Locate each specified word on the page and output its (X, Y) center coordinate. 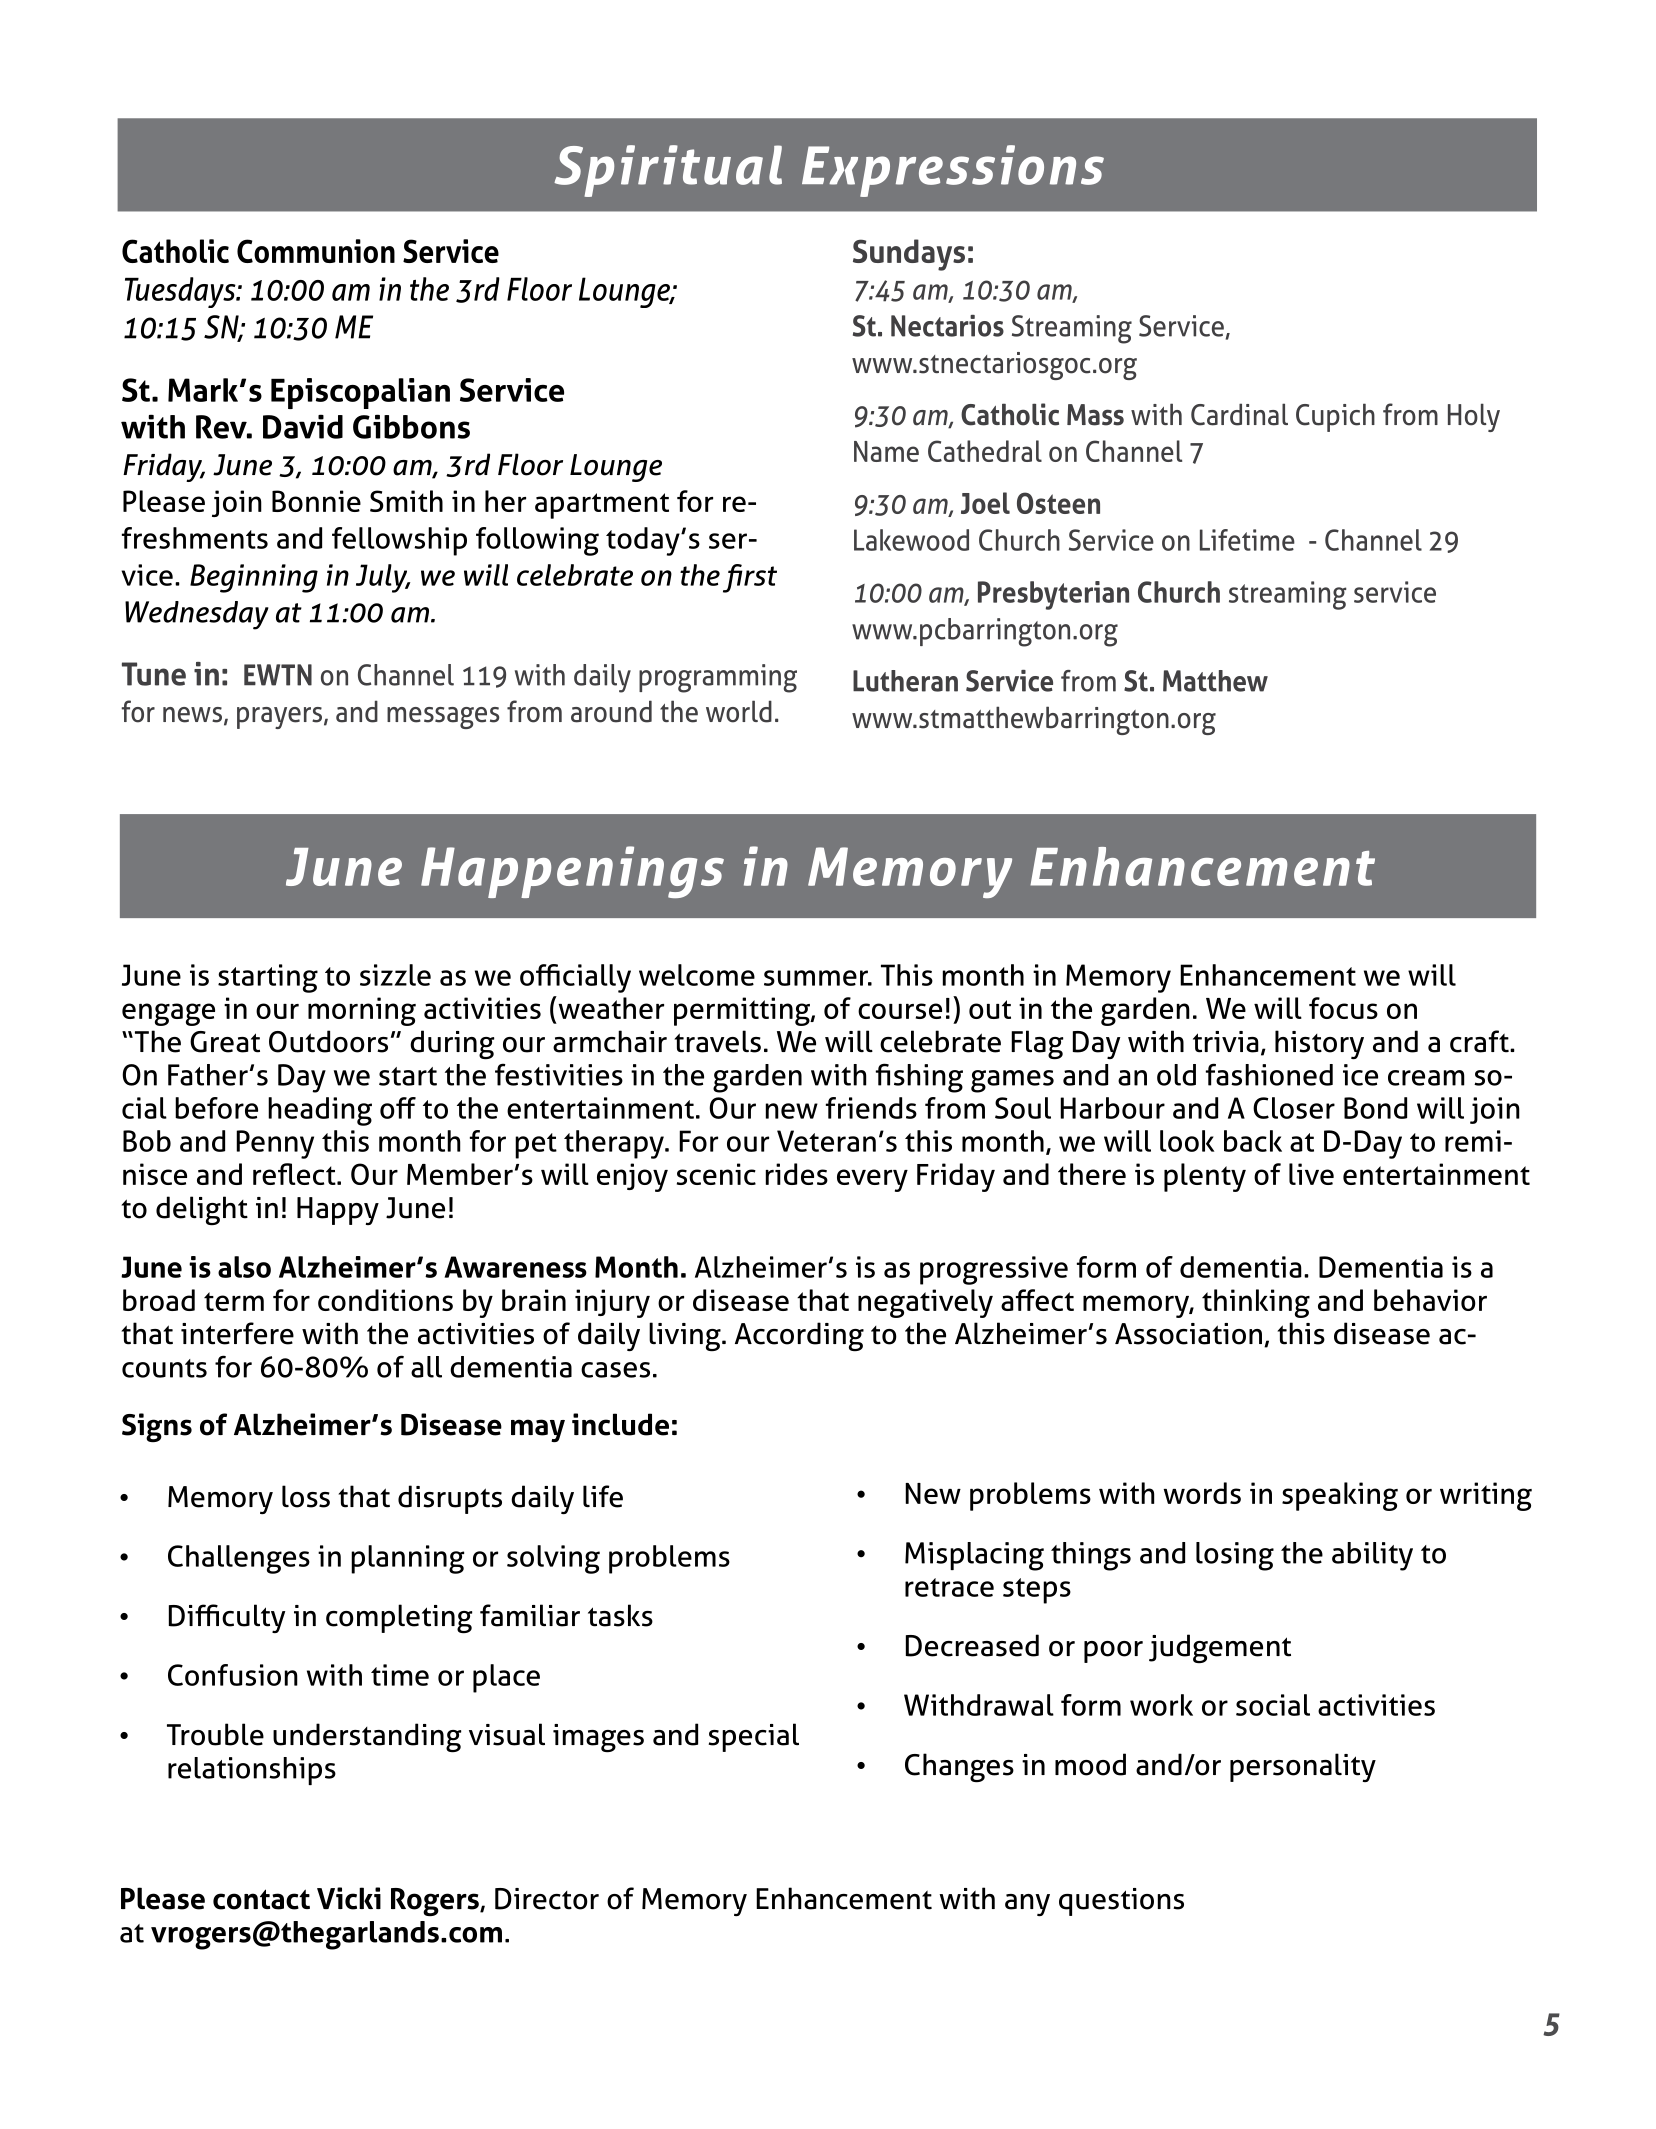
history (1319, 1044)
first (750, 578)
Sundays (909, 255)
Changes (959, 1768)
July (382, 578)
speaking (1340, 1496)
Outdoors (328, 1041)
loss (306, 1496)
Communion (316, 251)
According (799, 1336)
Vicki (349, 1898)
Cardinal (1239, 414)
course (900, 1011)
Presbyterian (1053, 595)
